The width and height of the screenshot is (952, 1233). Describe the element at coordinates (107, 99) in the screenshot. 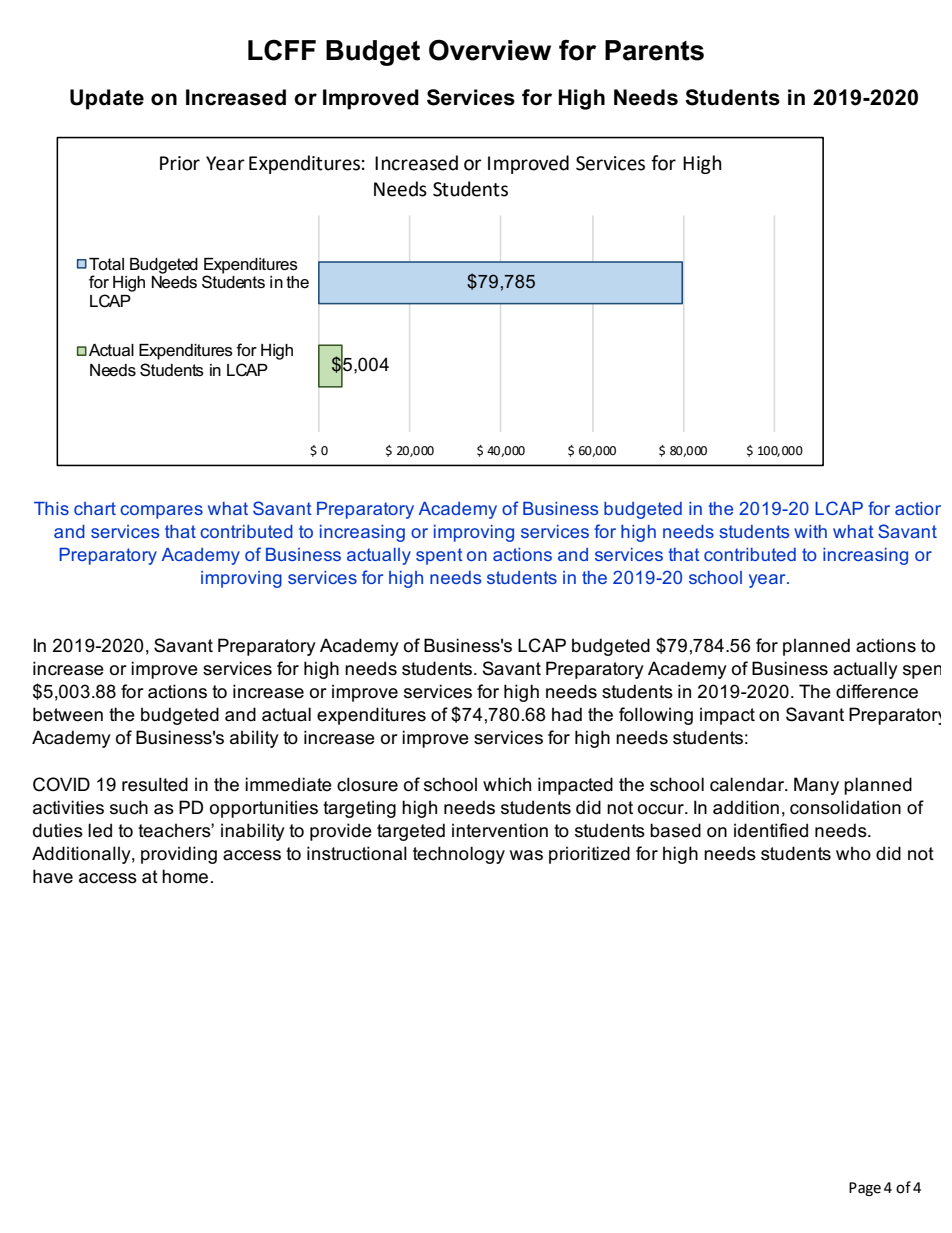

I see `Update` at that location.
